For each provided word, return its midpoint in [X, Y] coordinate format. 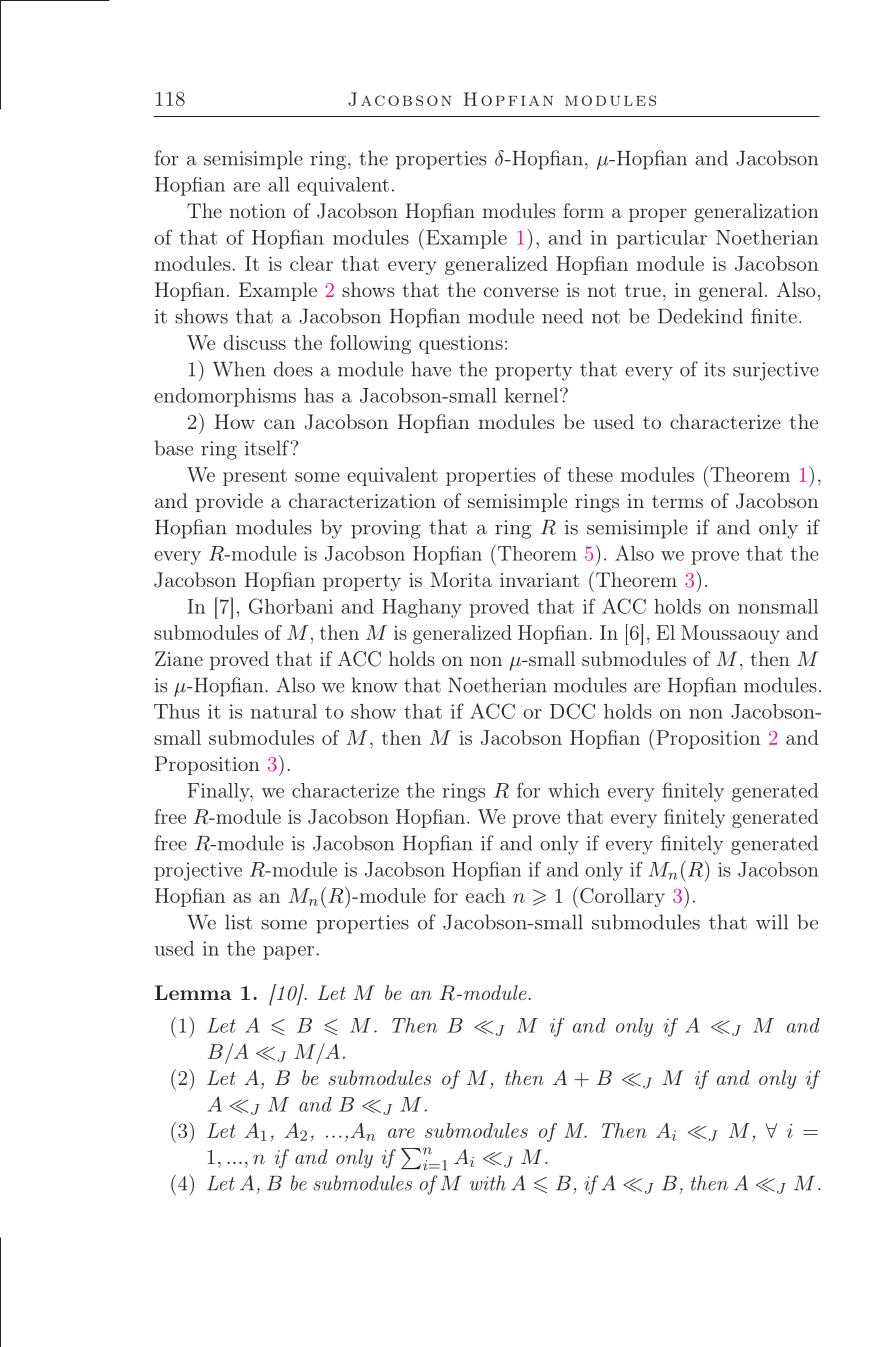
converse [521, 292]
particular [661, 239]
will [772, 922]
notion [258, 211]
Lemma [193, 992]
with [488, 1183]
